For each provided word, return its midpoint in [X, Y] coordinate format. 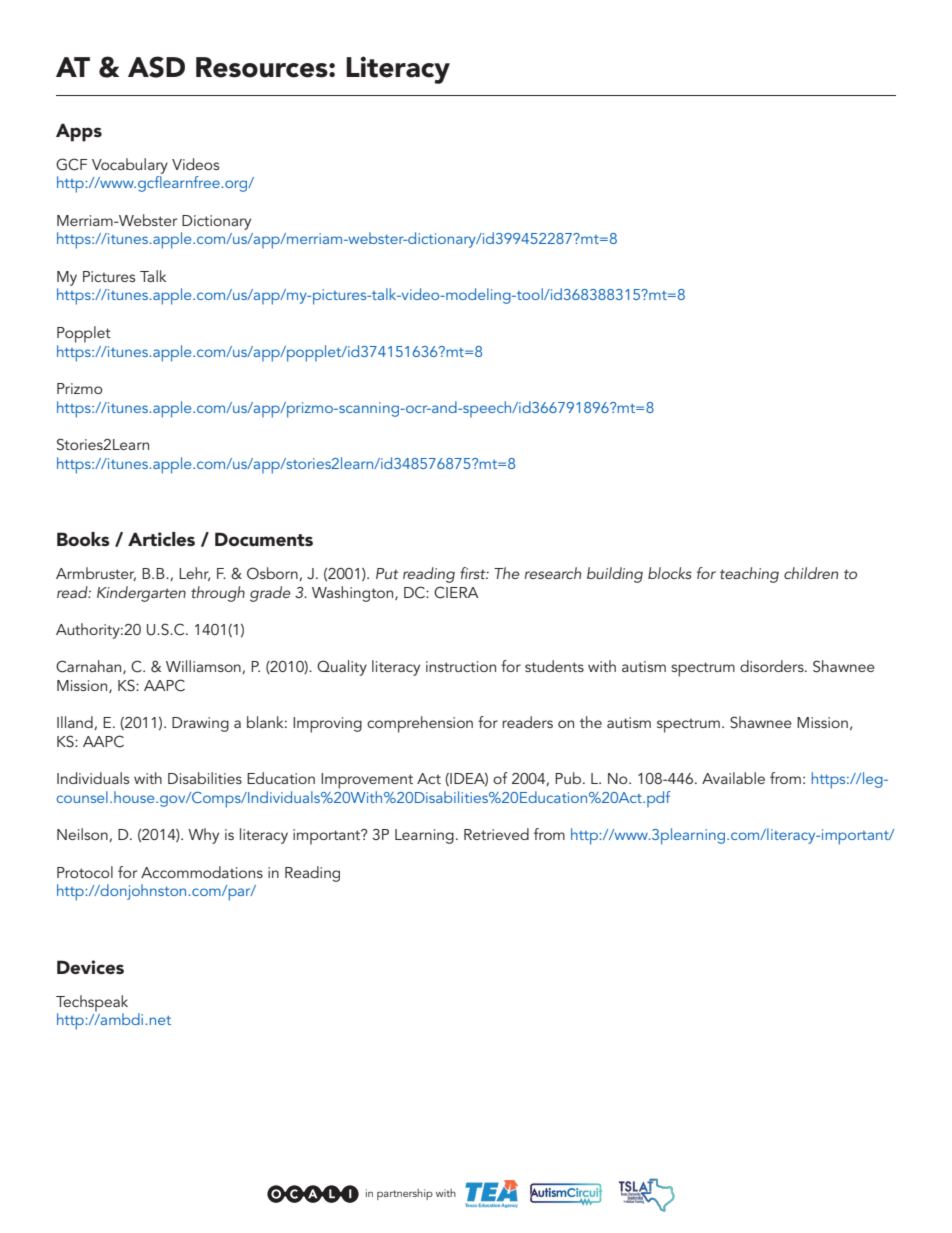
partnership [405, 1194]
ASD [156, 67]
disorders [773, 666]
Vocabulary [130, 166]
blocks [670, 573]
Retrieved [496, 834]
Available [733, 778]
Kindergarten [141, 594]
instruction [461, 666]
